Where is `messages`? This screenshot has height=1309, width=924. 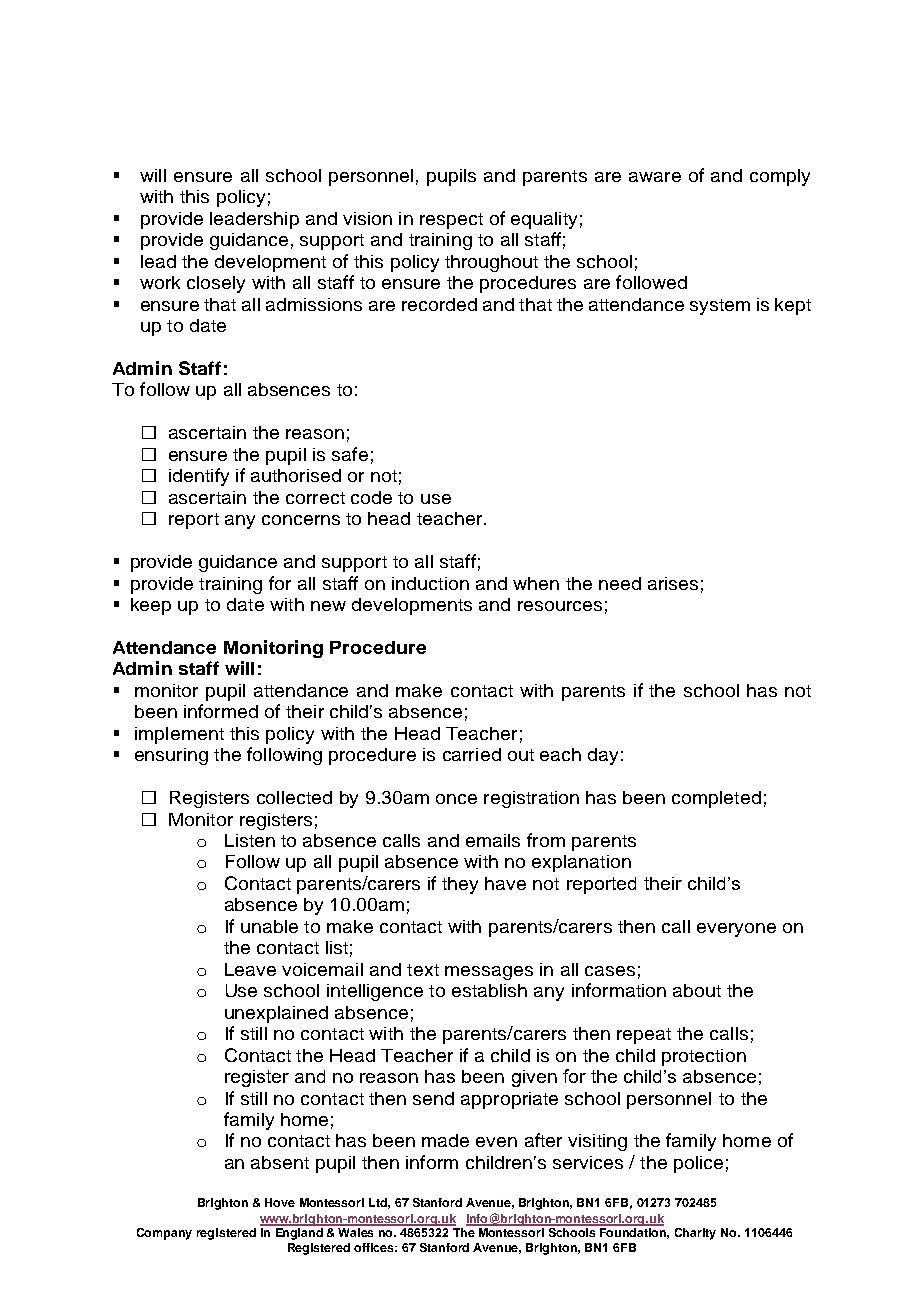 messages is located at coordinates (489, 973).
